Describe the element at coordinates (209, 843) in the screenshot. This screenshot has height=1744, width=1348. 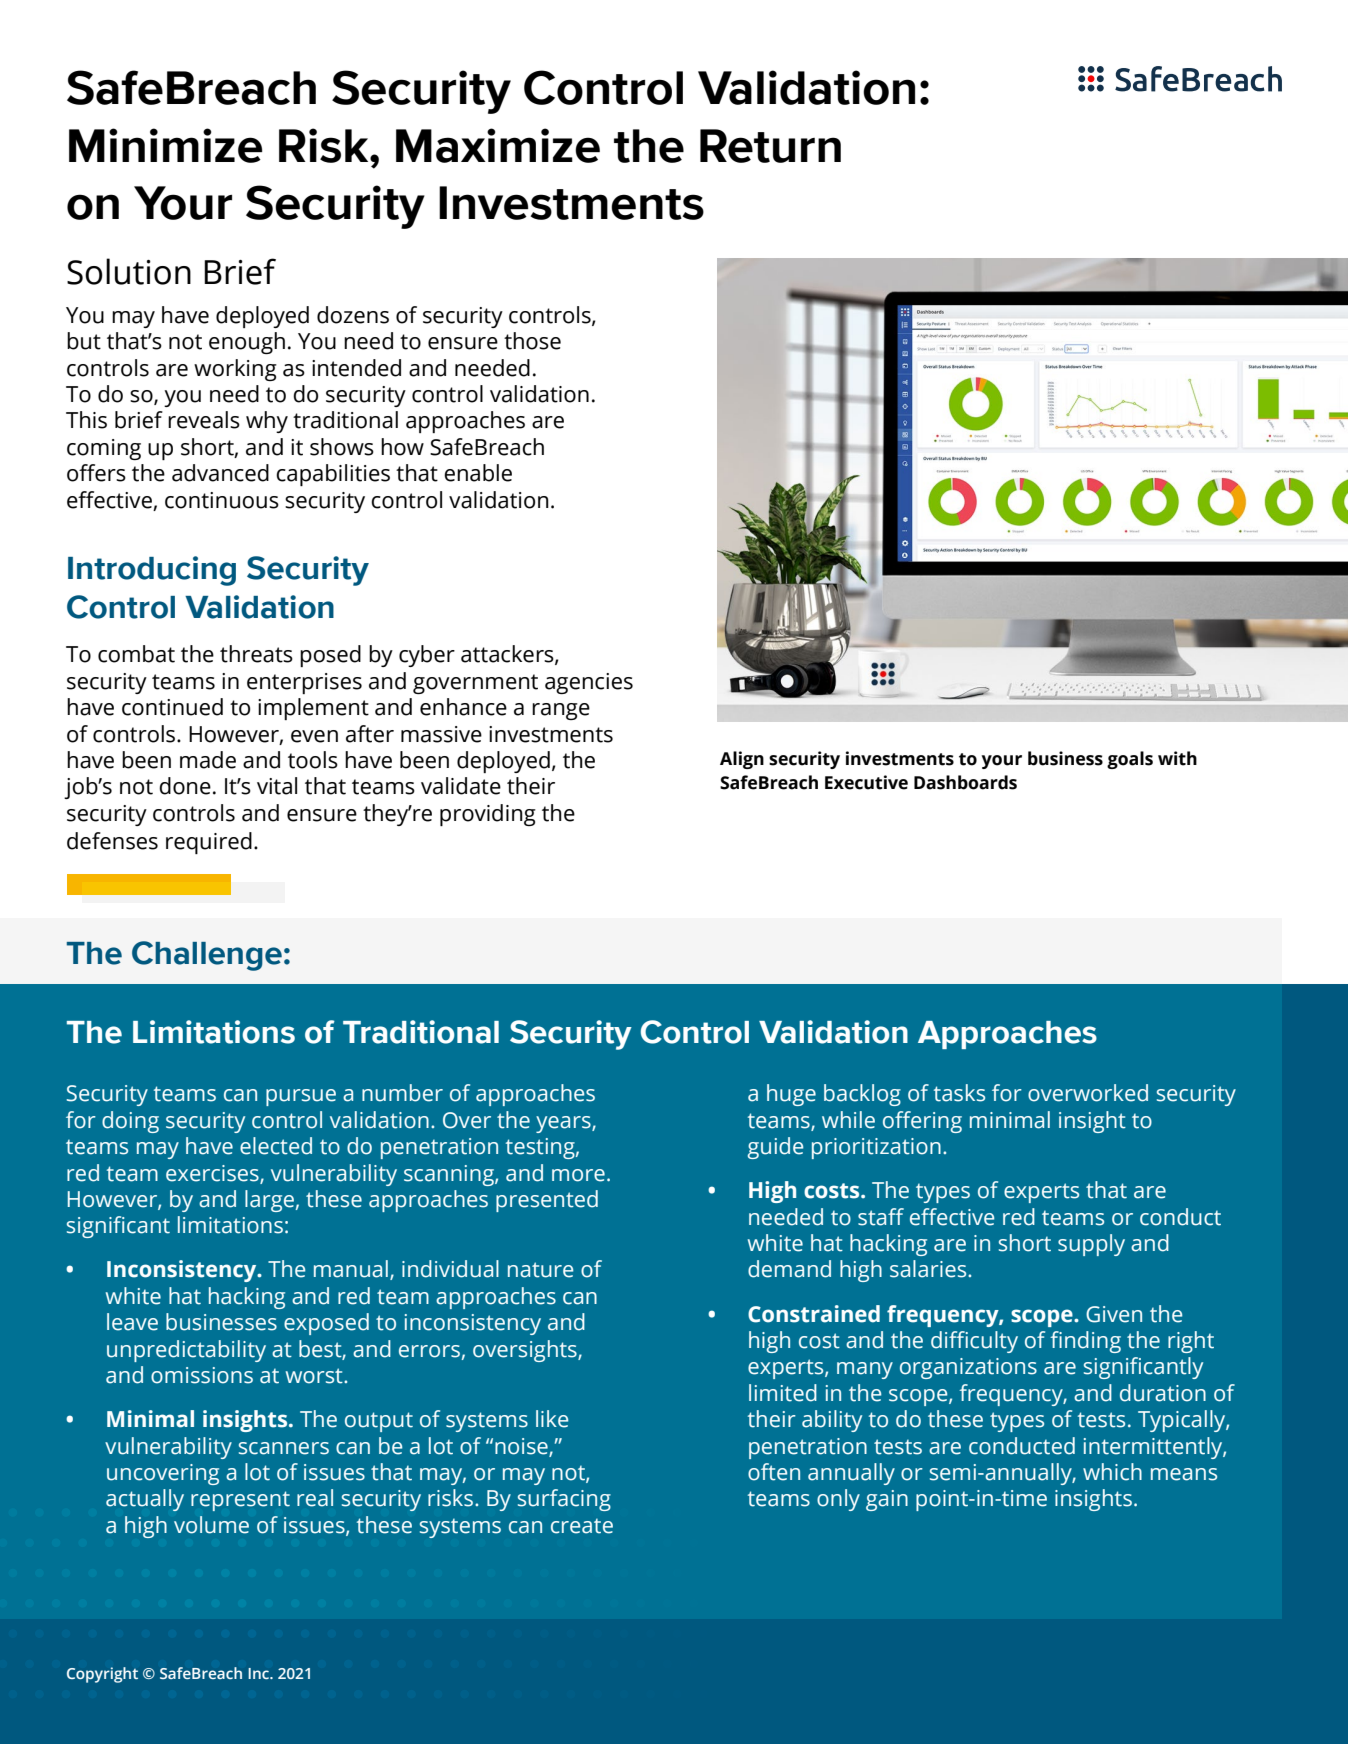
I see `required` at that location.
